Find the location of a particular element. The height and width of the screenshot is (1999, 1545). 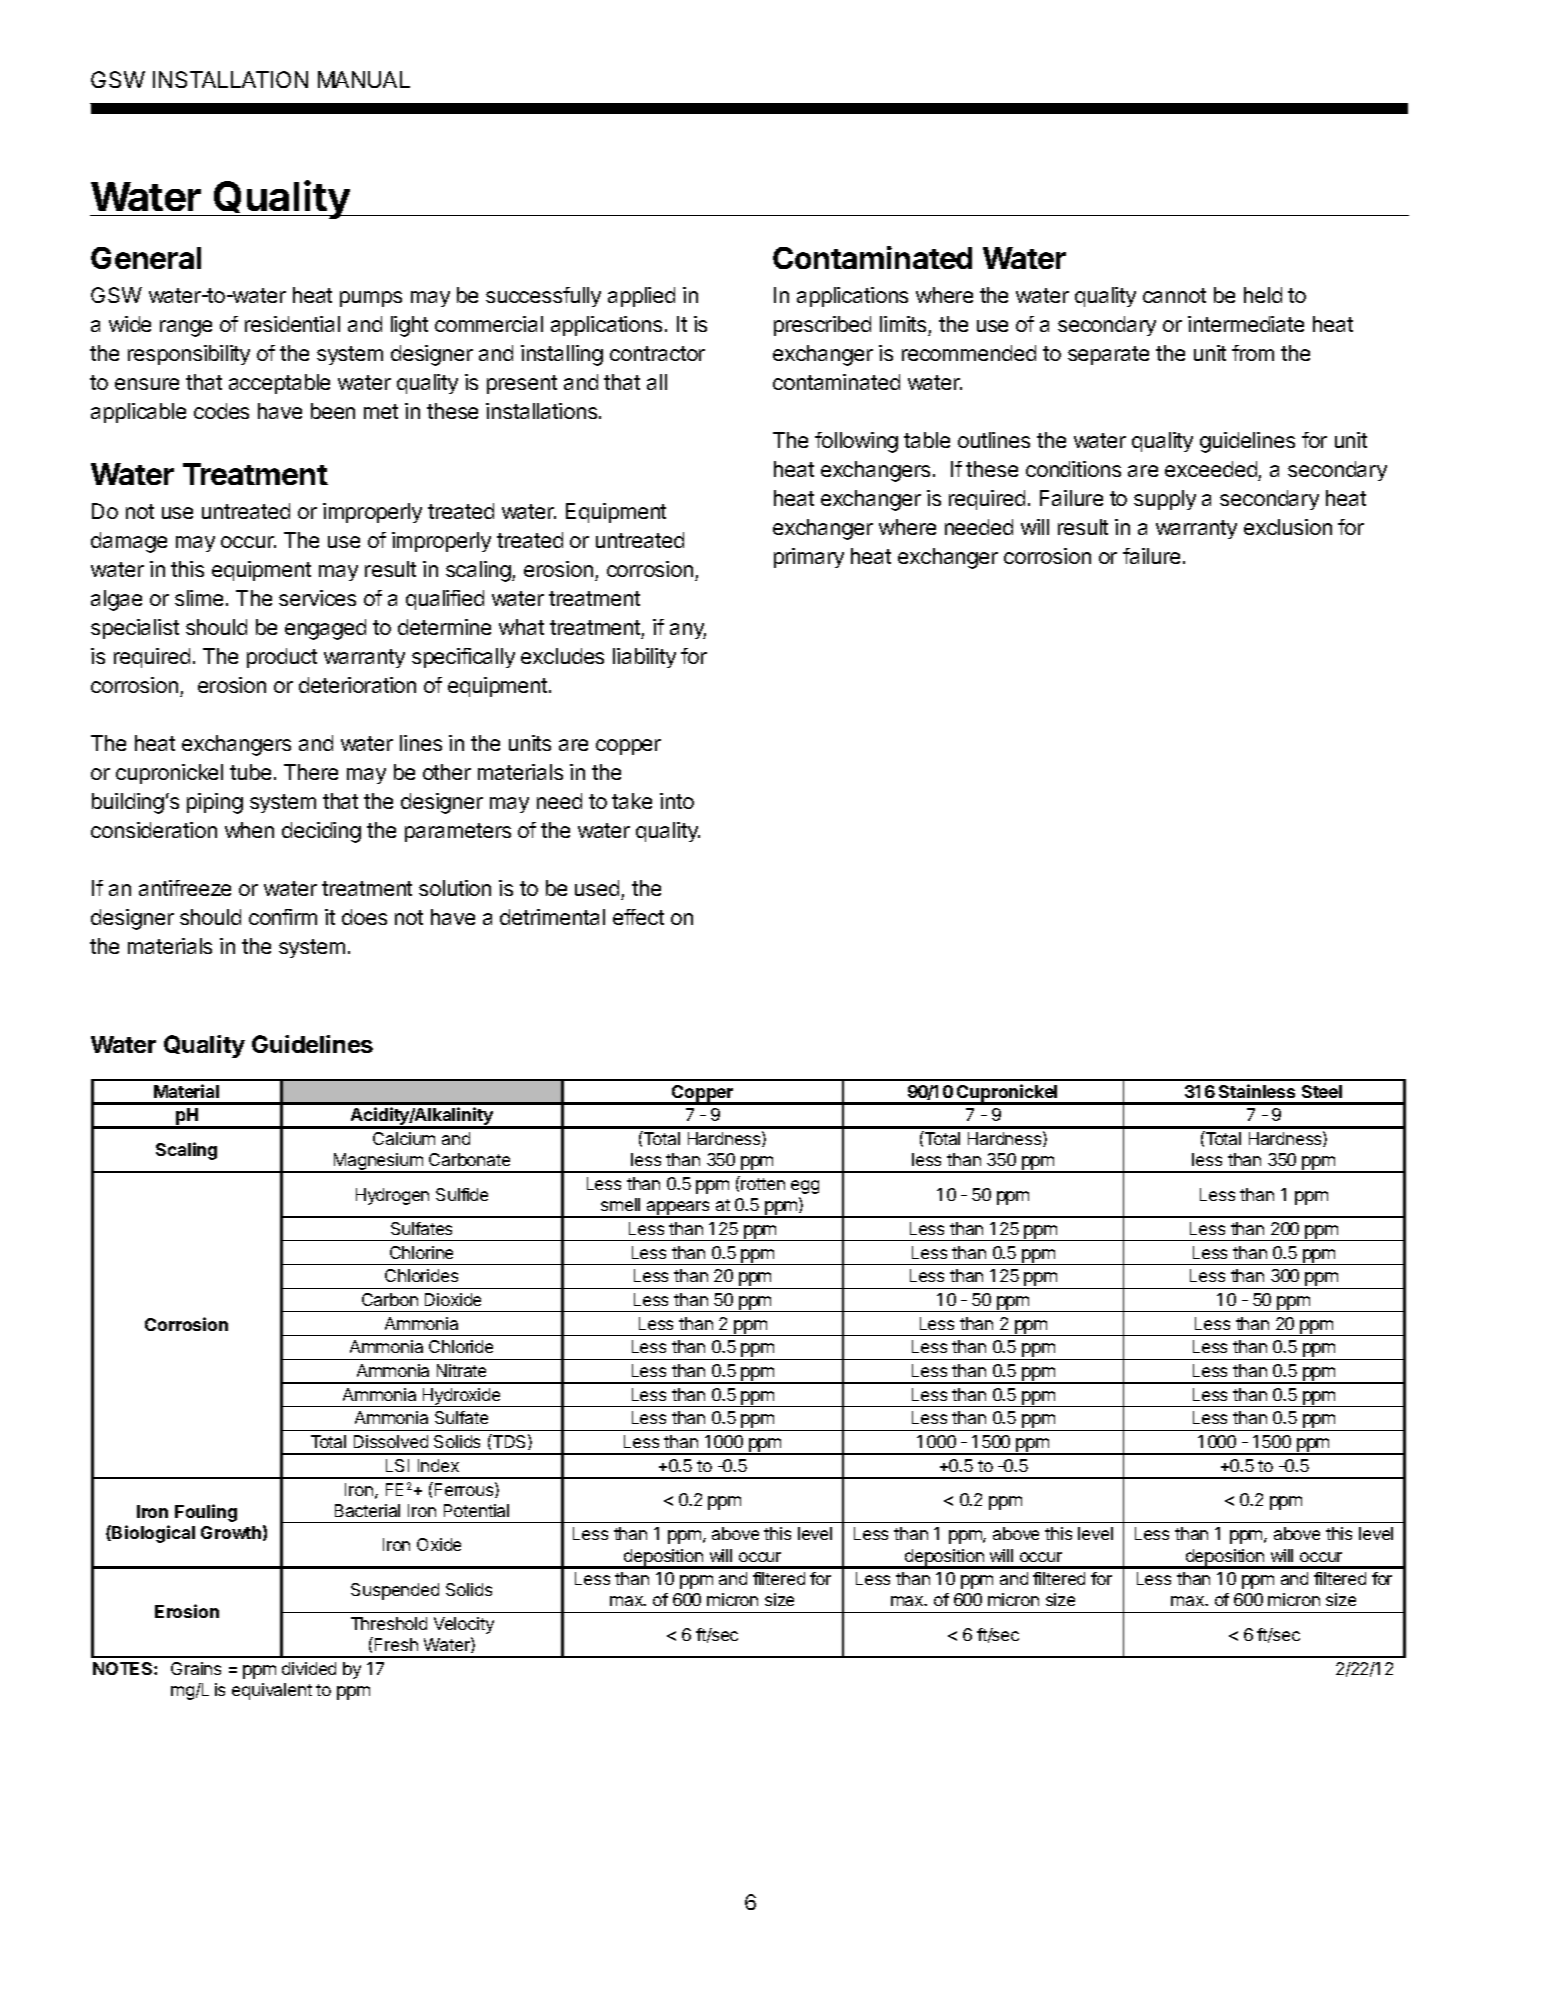

Potential is located at coordinates (476, 1510).
